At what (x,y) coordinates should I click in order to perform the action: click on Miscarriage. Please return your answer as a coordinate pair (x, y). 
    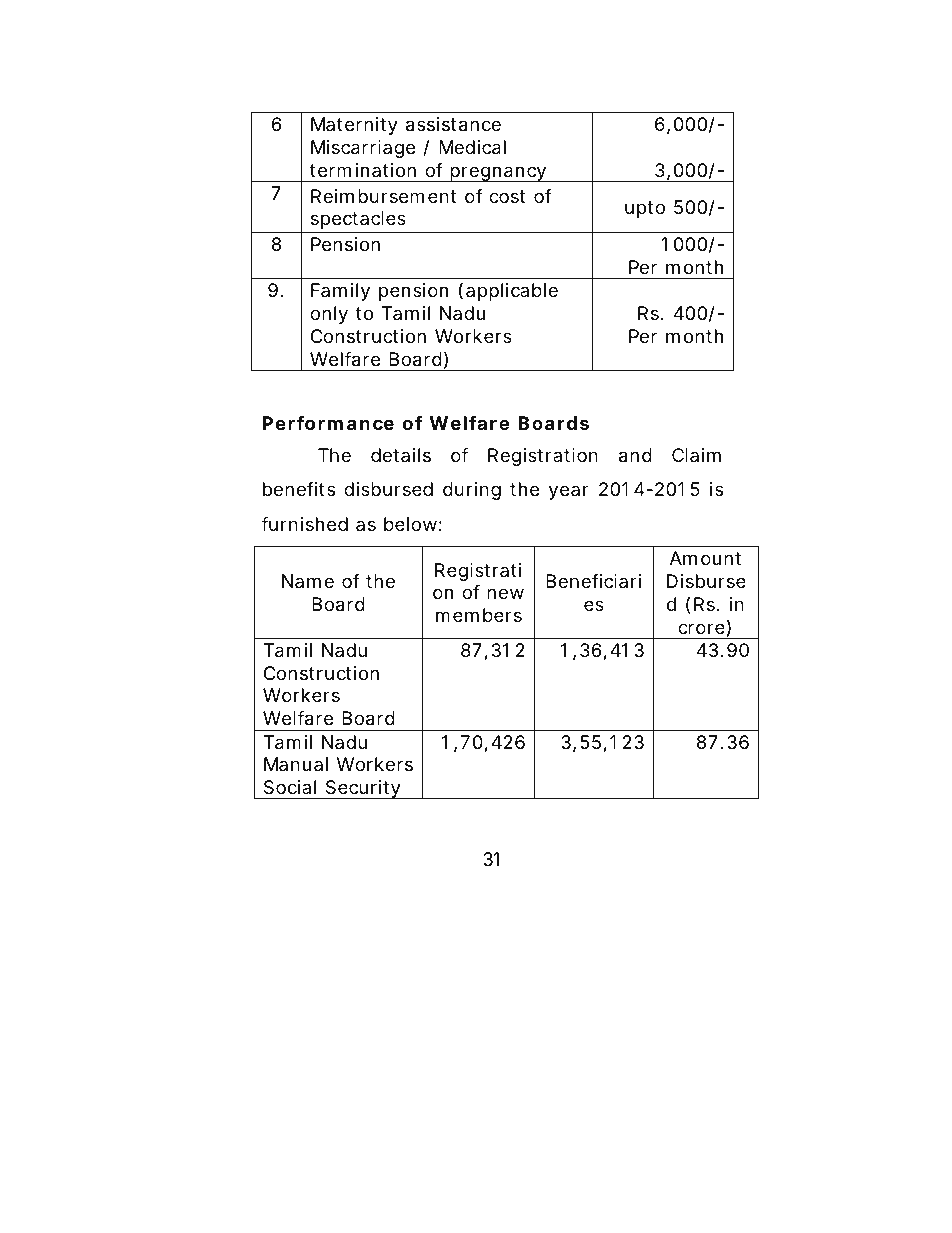
    Looking at the image, I should click on (363, 149).
